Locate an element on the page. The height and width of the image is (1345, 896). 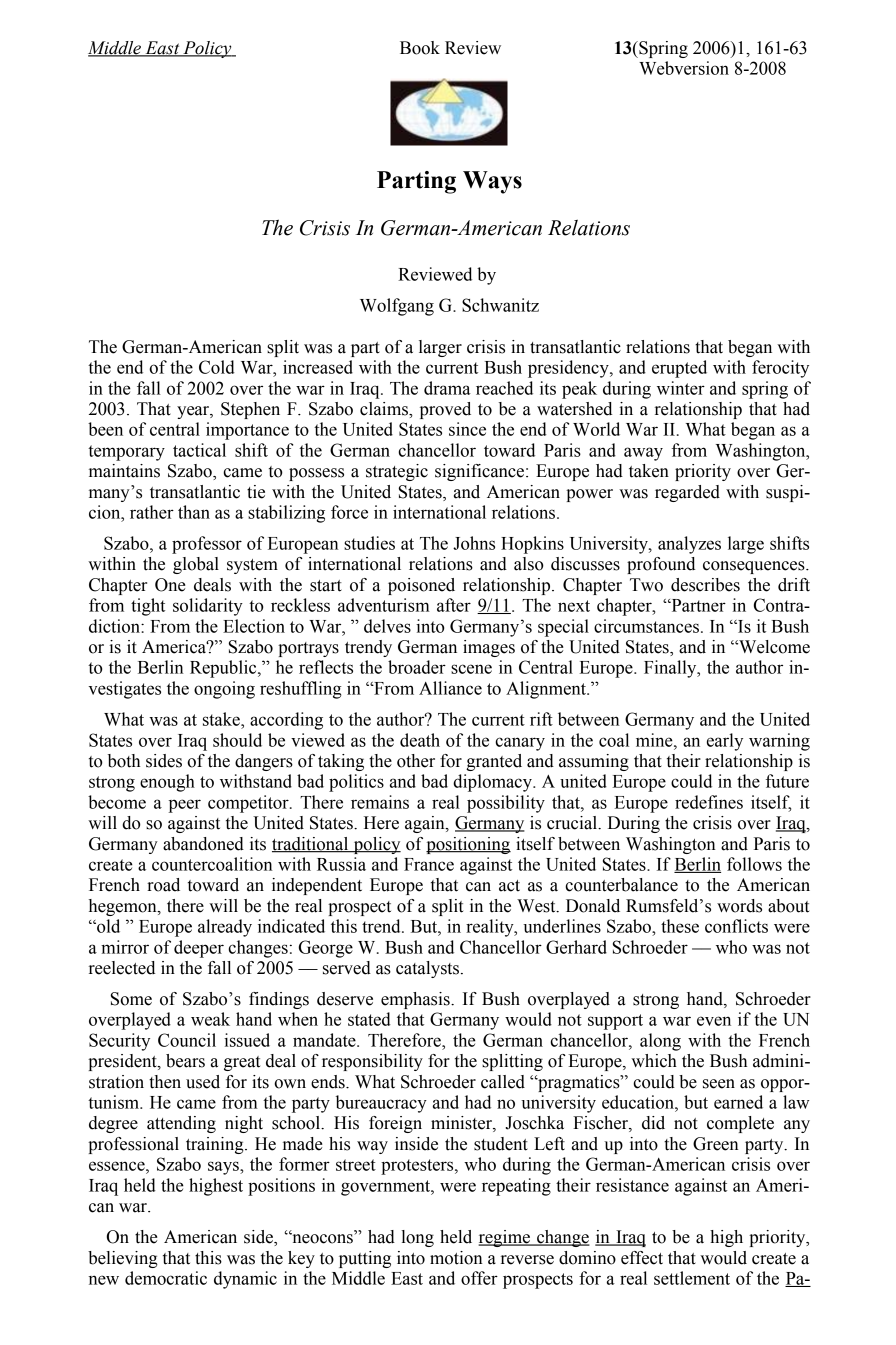
Republic is located at coordinates (224, 669).
